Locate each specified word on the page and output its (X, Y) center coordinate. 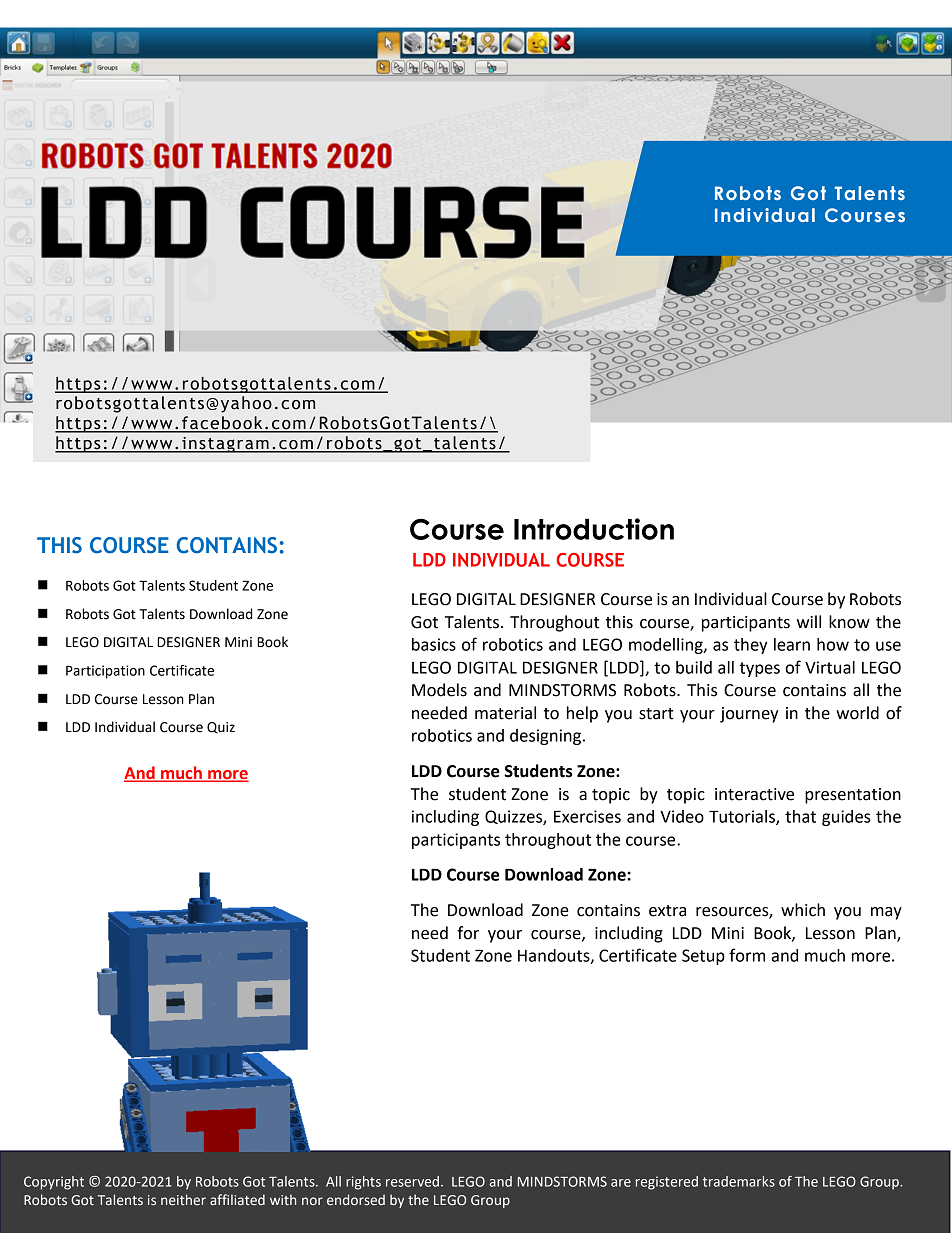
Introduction (594, 529)
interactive (754, 794)
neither (183, 1199)
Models (439, 690)
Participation (105, 672)
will (809, 621)
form (747, 955)
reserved (412, 1181)
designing (547, 737)
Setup (703, 957)
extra (667, 911)
